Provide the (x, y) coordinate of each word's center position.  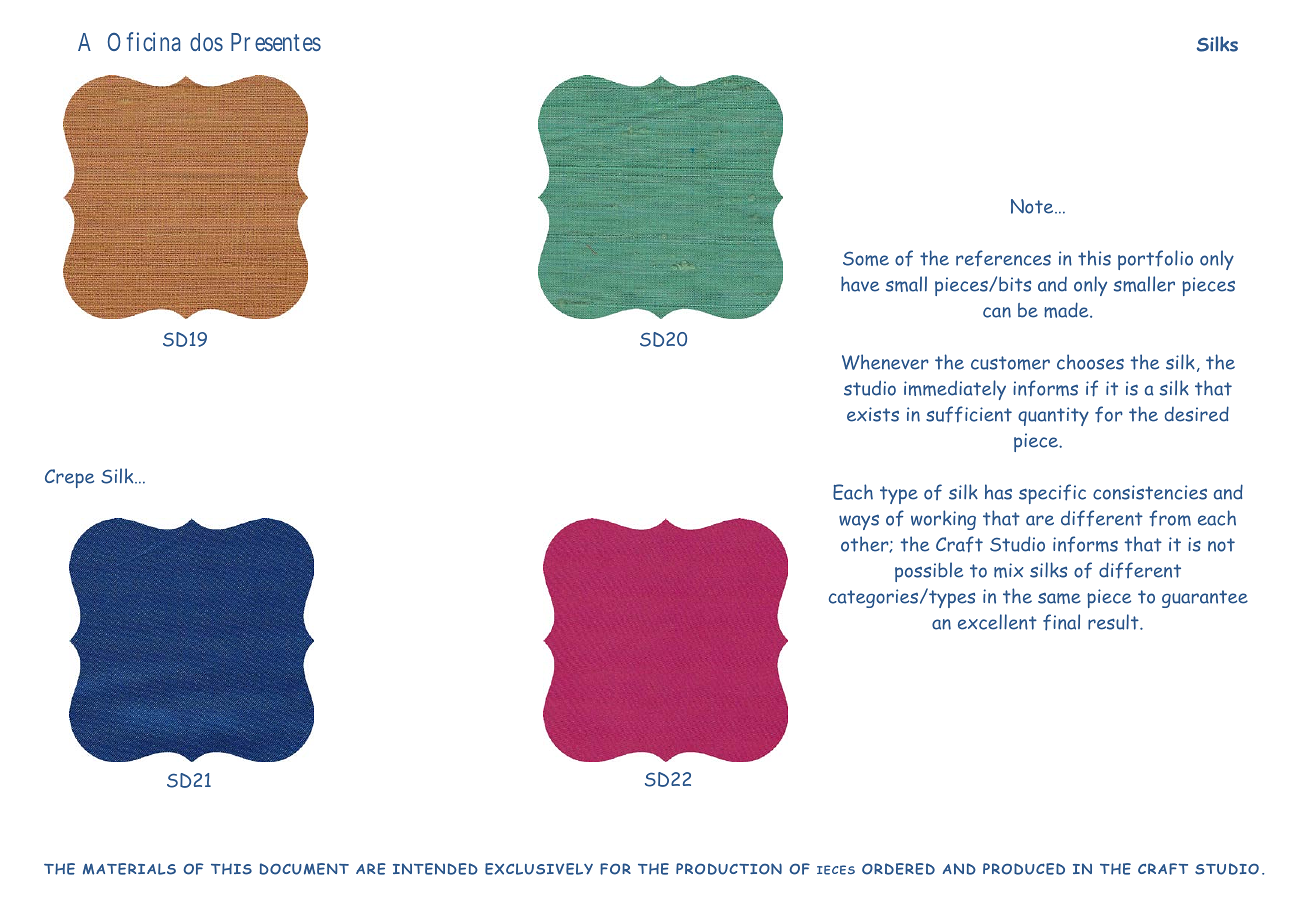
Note (1033, 206)
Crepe (69, 478)
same (1059, 598)
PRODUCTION (729, 869)
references (1003, 258)
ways (859, 522)
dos (206, 42)
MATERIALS (129, 869)
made (1067, 310)
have (860, 284)
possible (929, 572)
